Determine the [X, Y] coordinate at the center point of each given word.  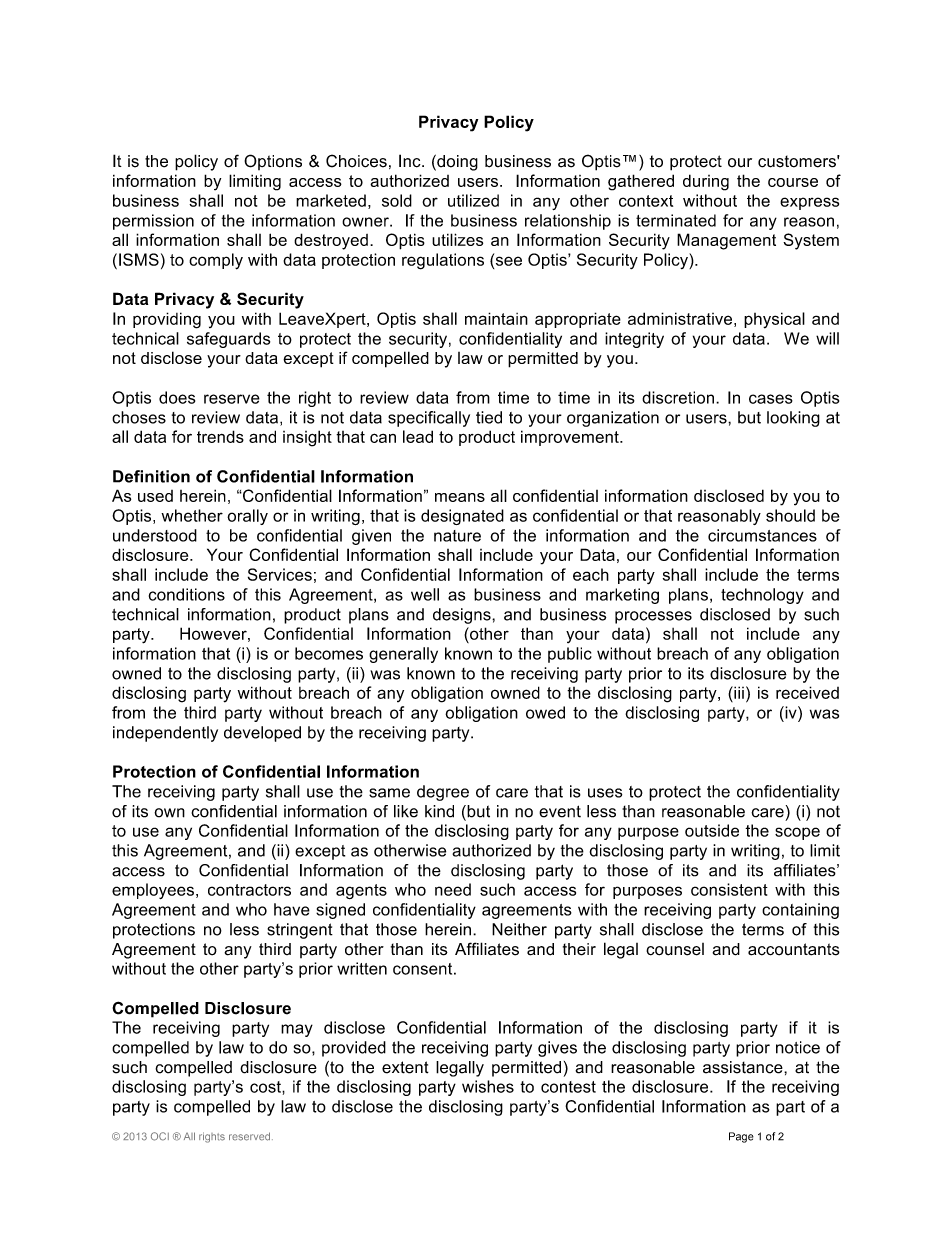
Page [741, 1137]
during [706, 182]
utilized [473, 200]
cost [266, 1087]
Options [273, 162]
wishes [488, 1086]
